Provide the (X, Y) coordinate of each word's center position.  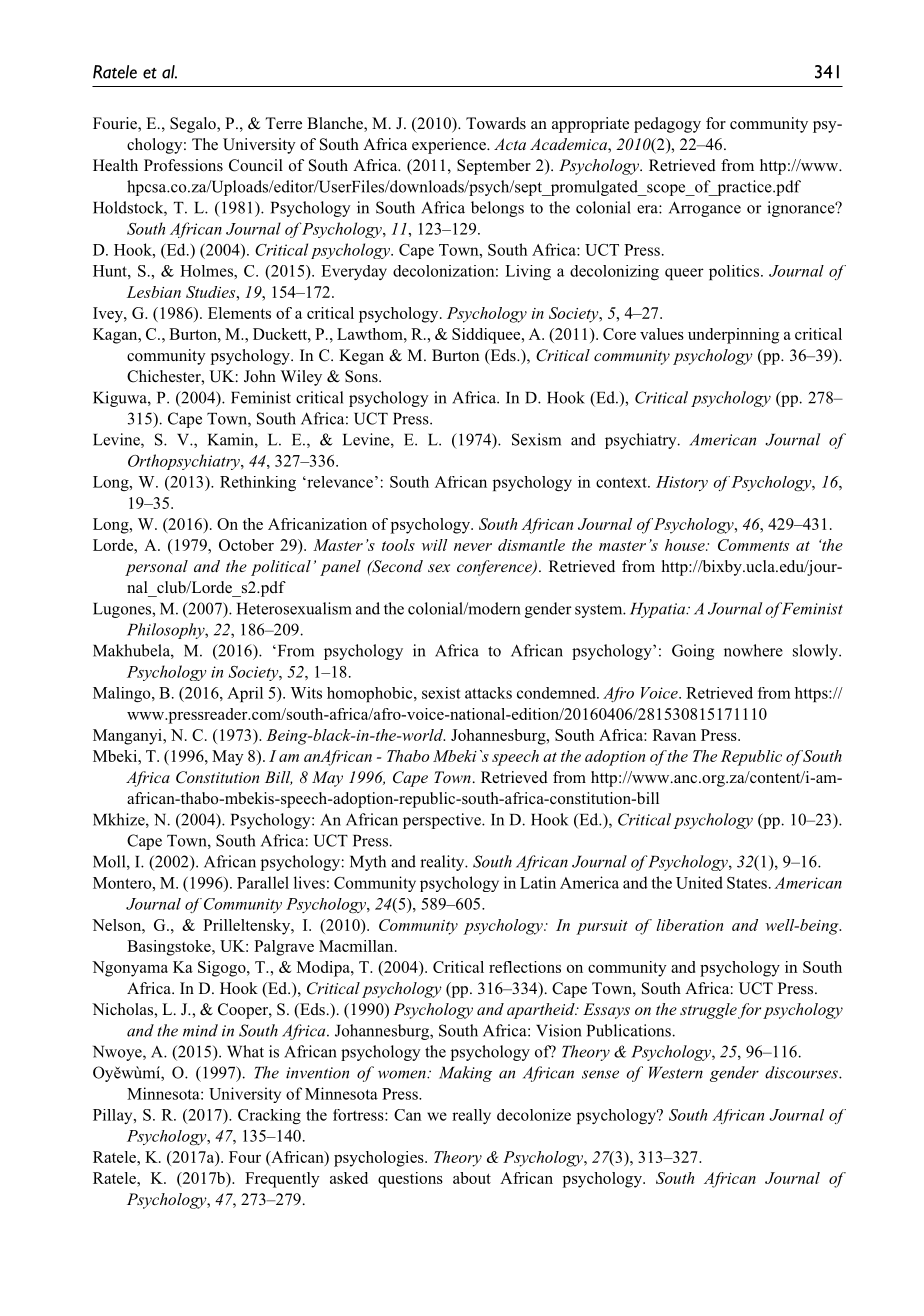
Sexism (536, 439)
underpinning (733, 336)
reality (443, 863)
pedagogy (667, 125)
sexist (441, 693)
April (245, 694)
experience (450, 146)
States (747, 883)
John (260, 376)
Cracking (269, 1116)
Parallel (263, 882)
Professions (183, 165)
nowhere (753, 650)
